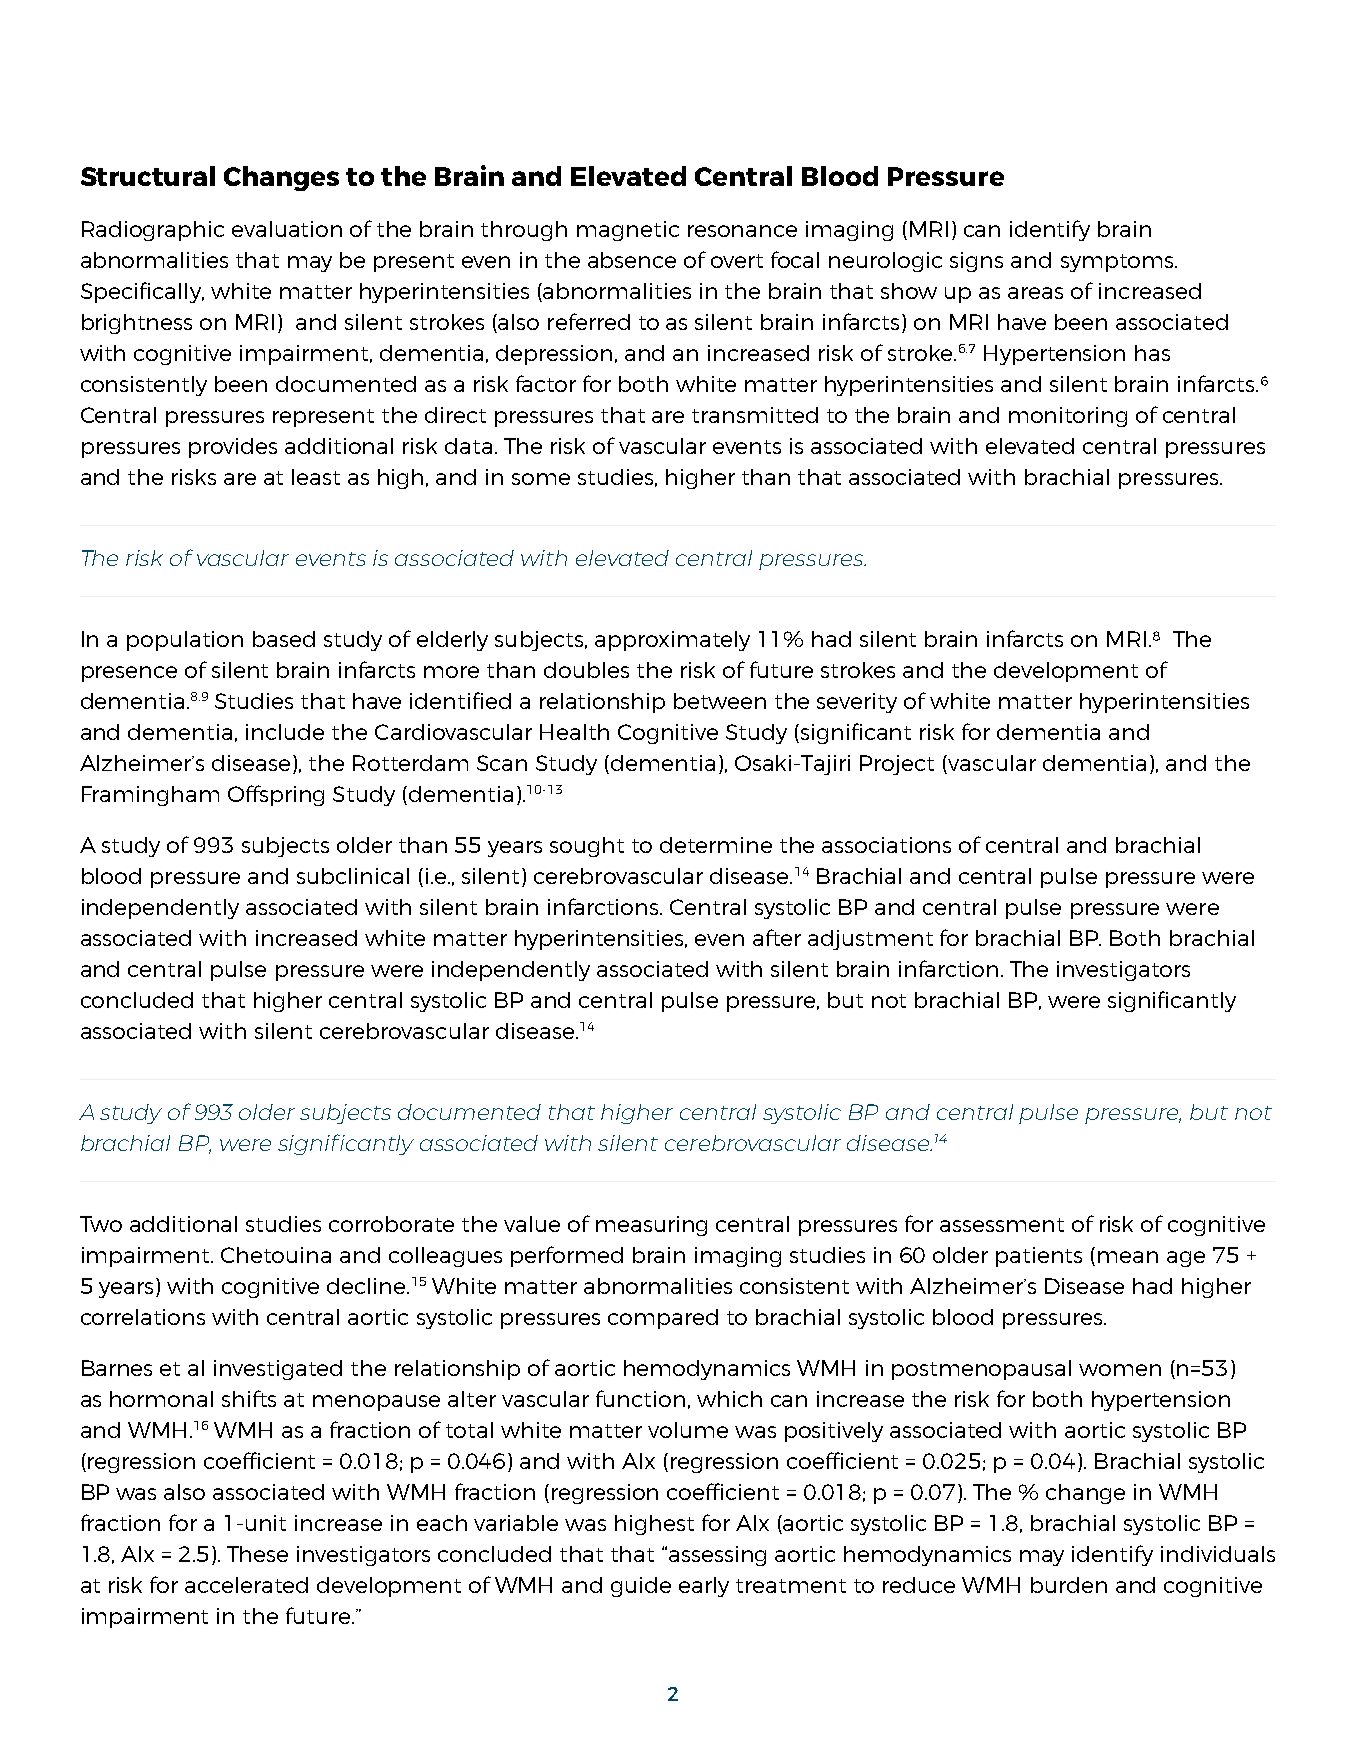 The image size is (1356, 1755). What do you see at coordinates (628, 231) in the screenshot?
I see `magnetic` at bounding box center [628, 231].
